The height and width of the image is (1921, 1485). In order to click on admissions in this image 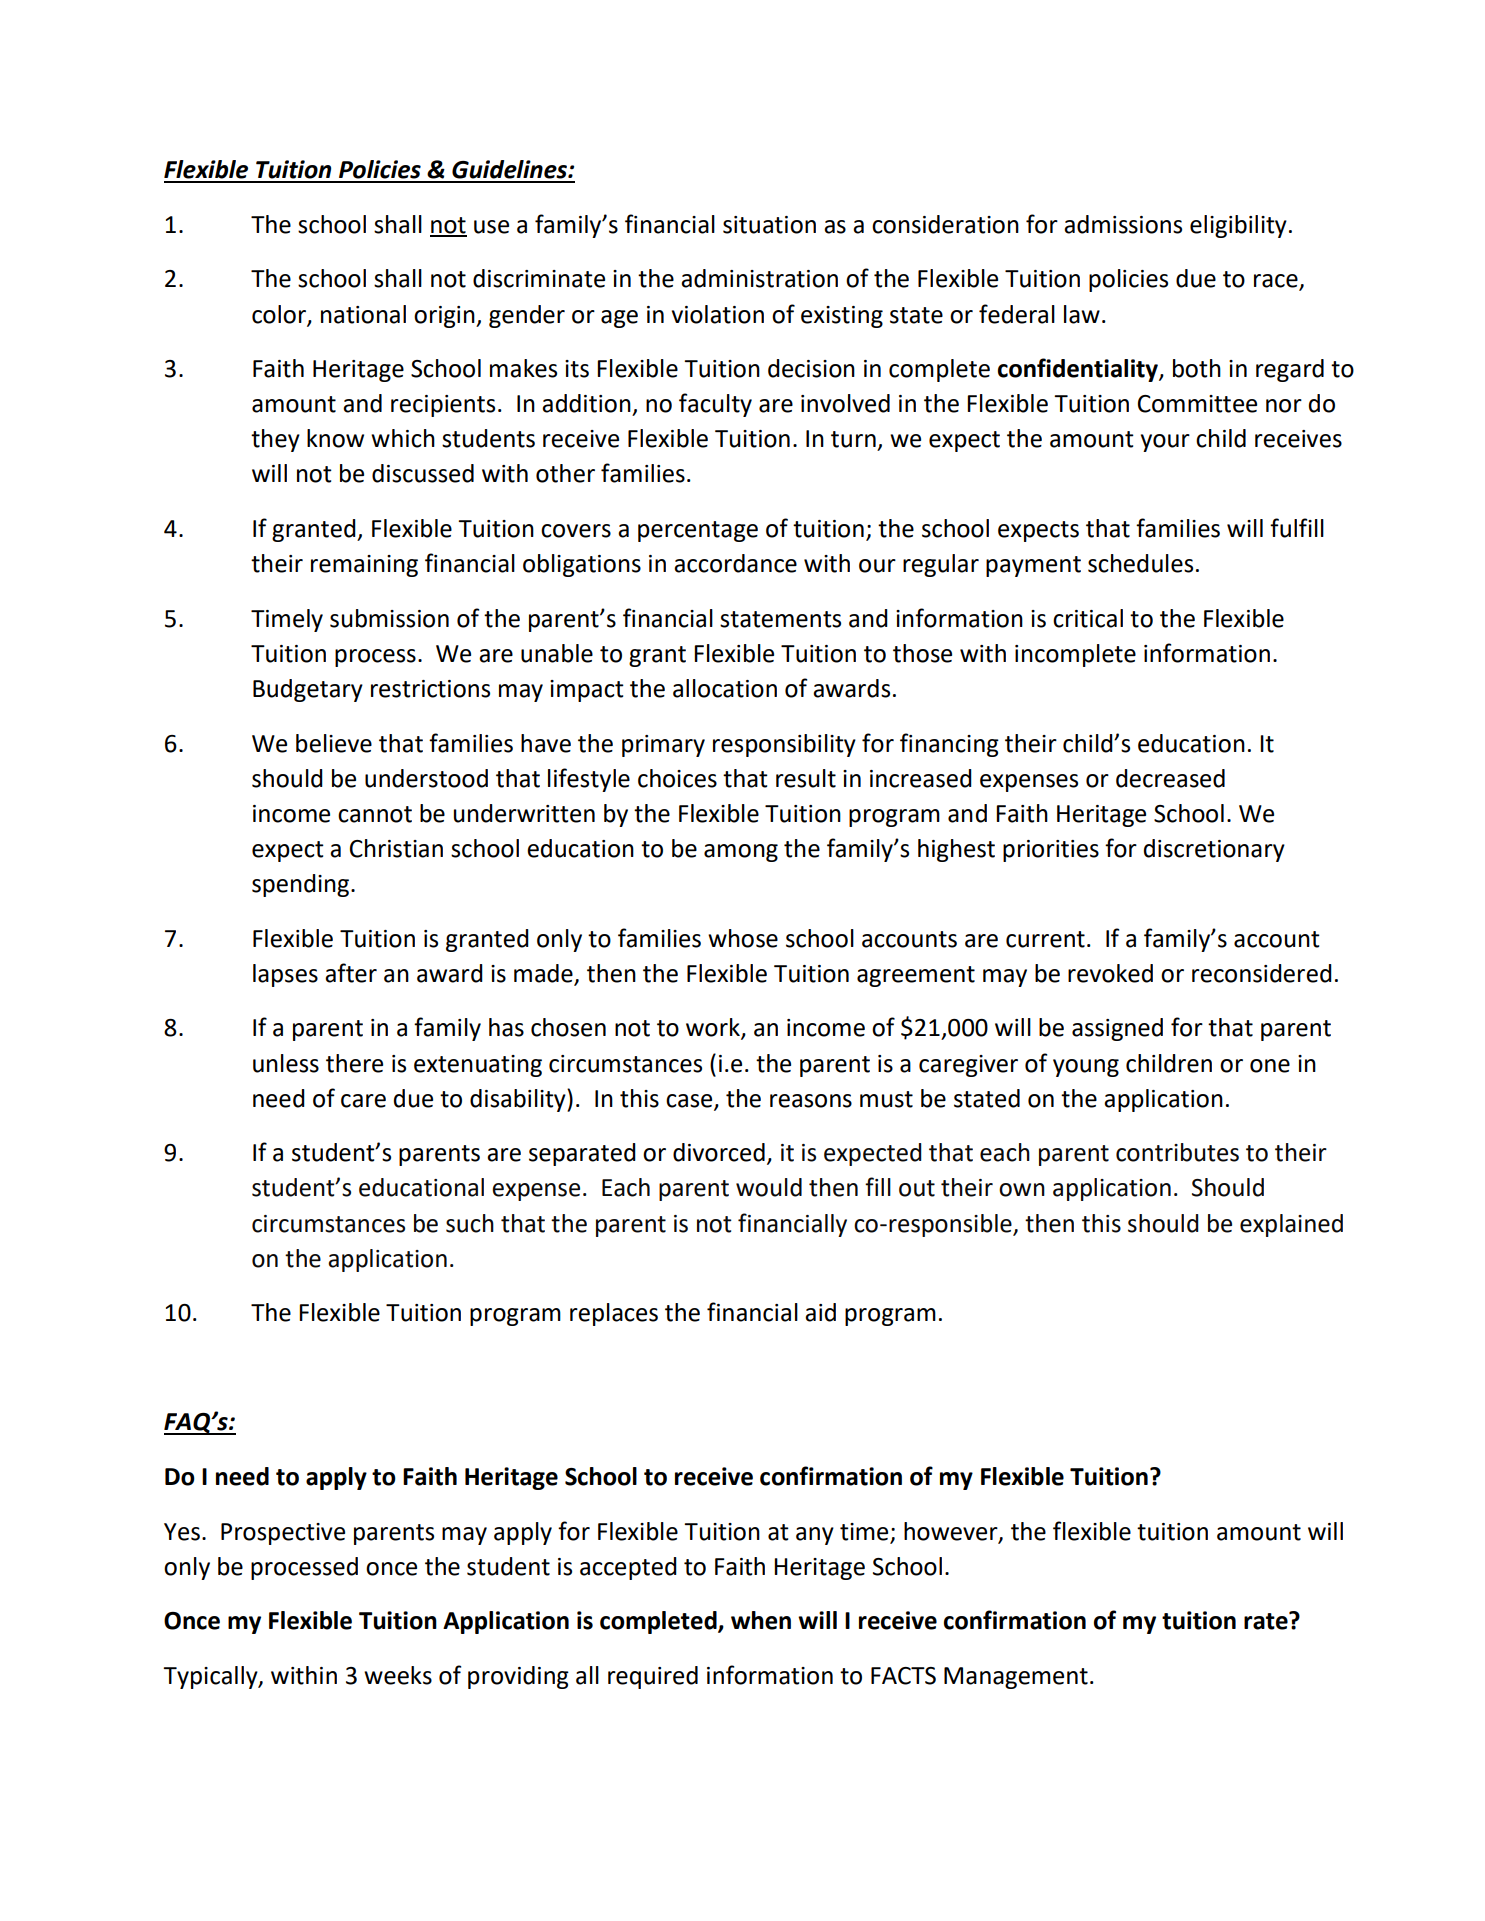, I will do `click(1123, 224)`.
